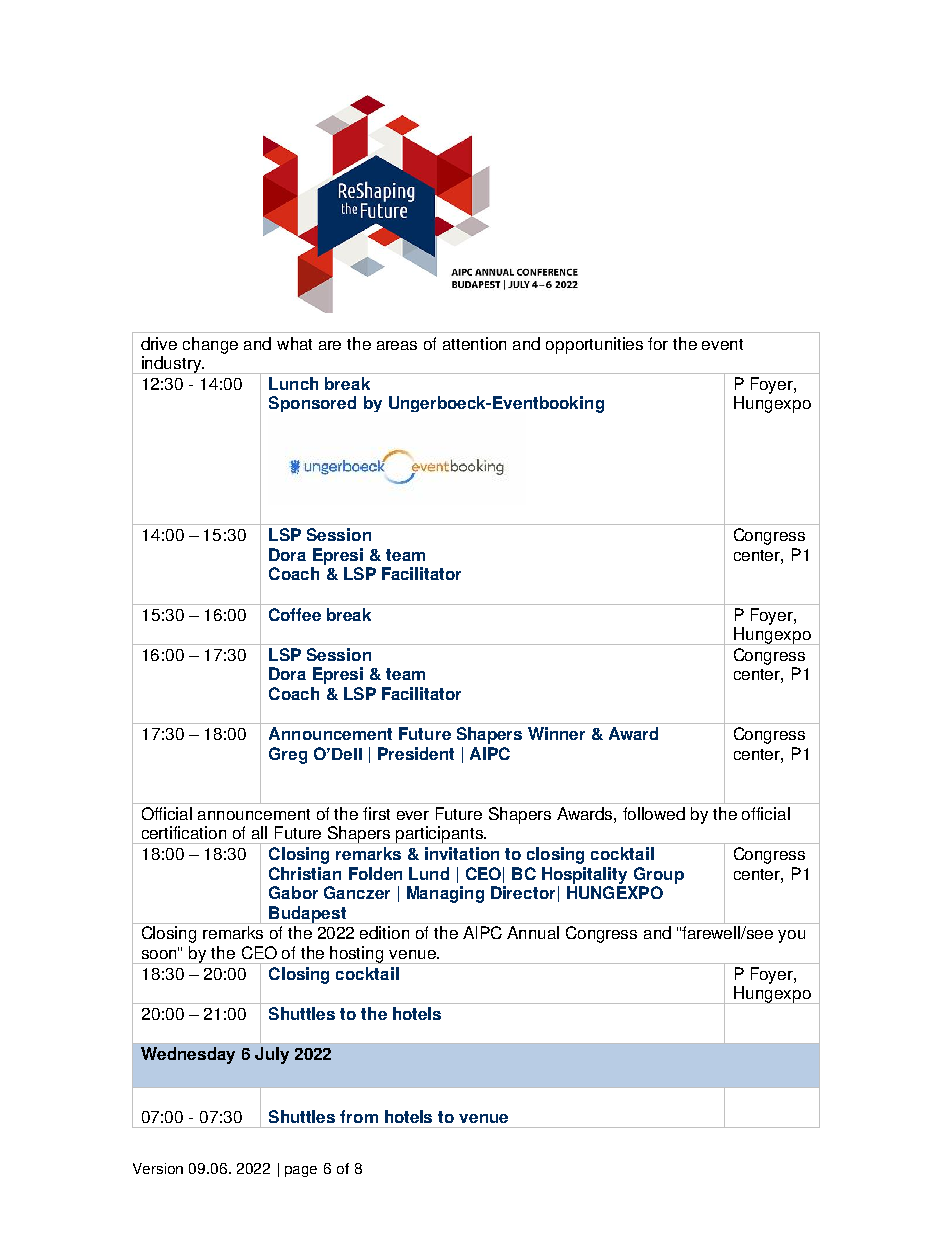 This screenshot has height=1233, width=952. Describe the element at coordinates (658, 343) in the screenshot. I see `for` at that location.
